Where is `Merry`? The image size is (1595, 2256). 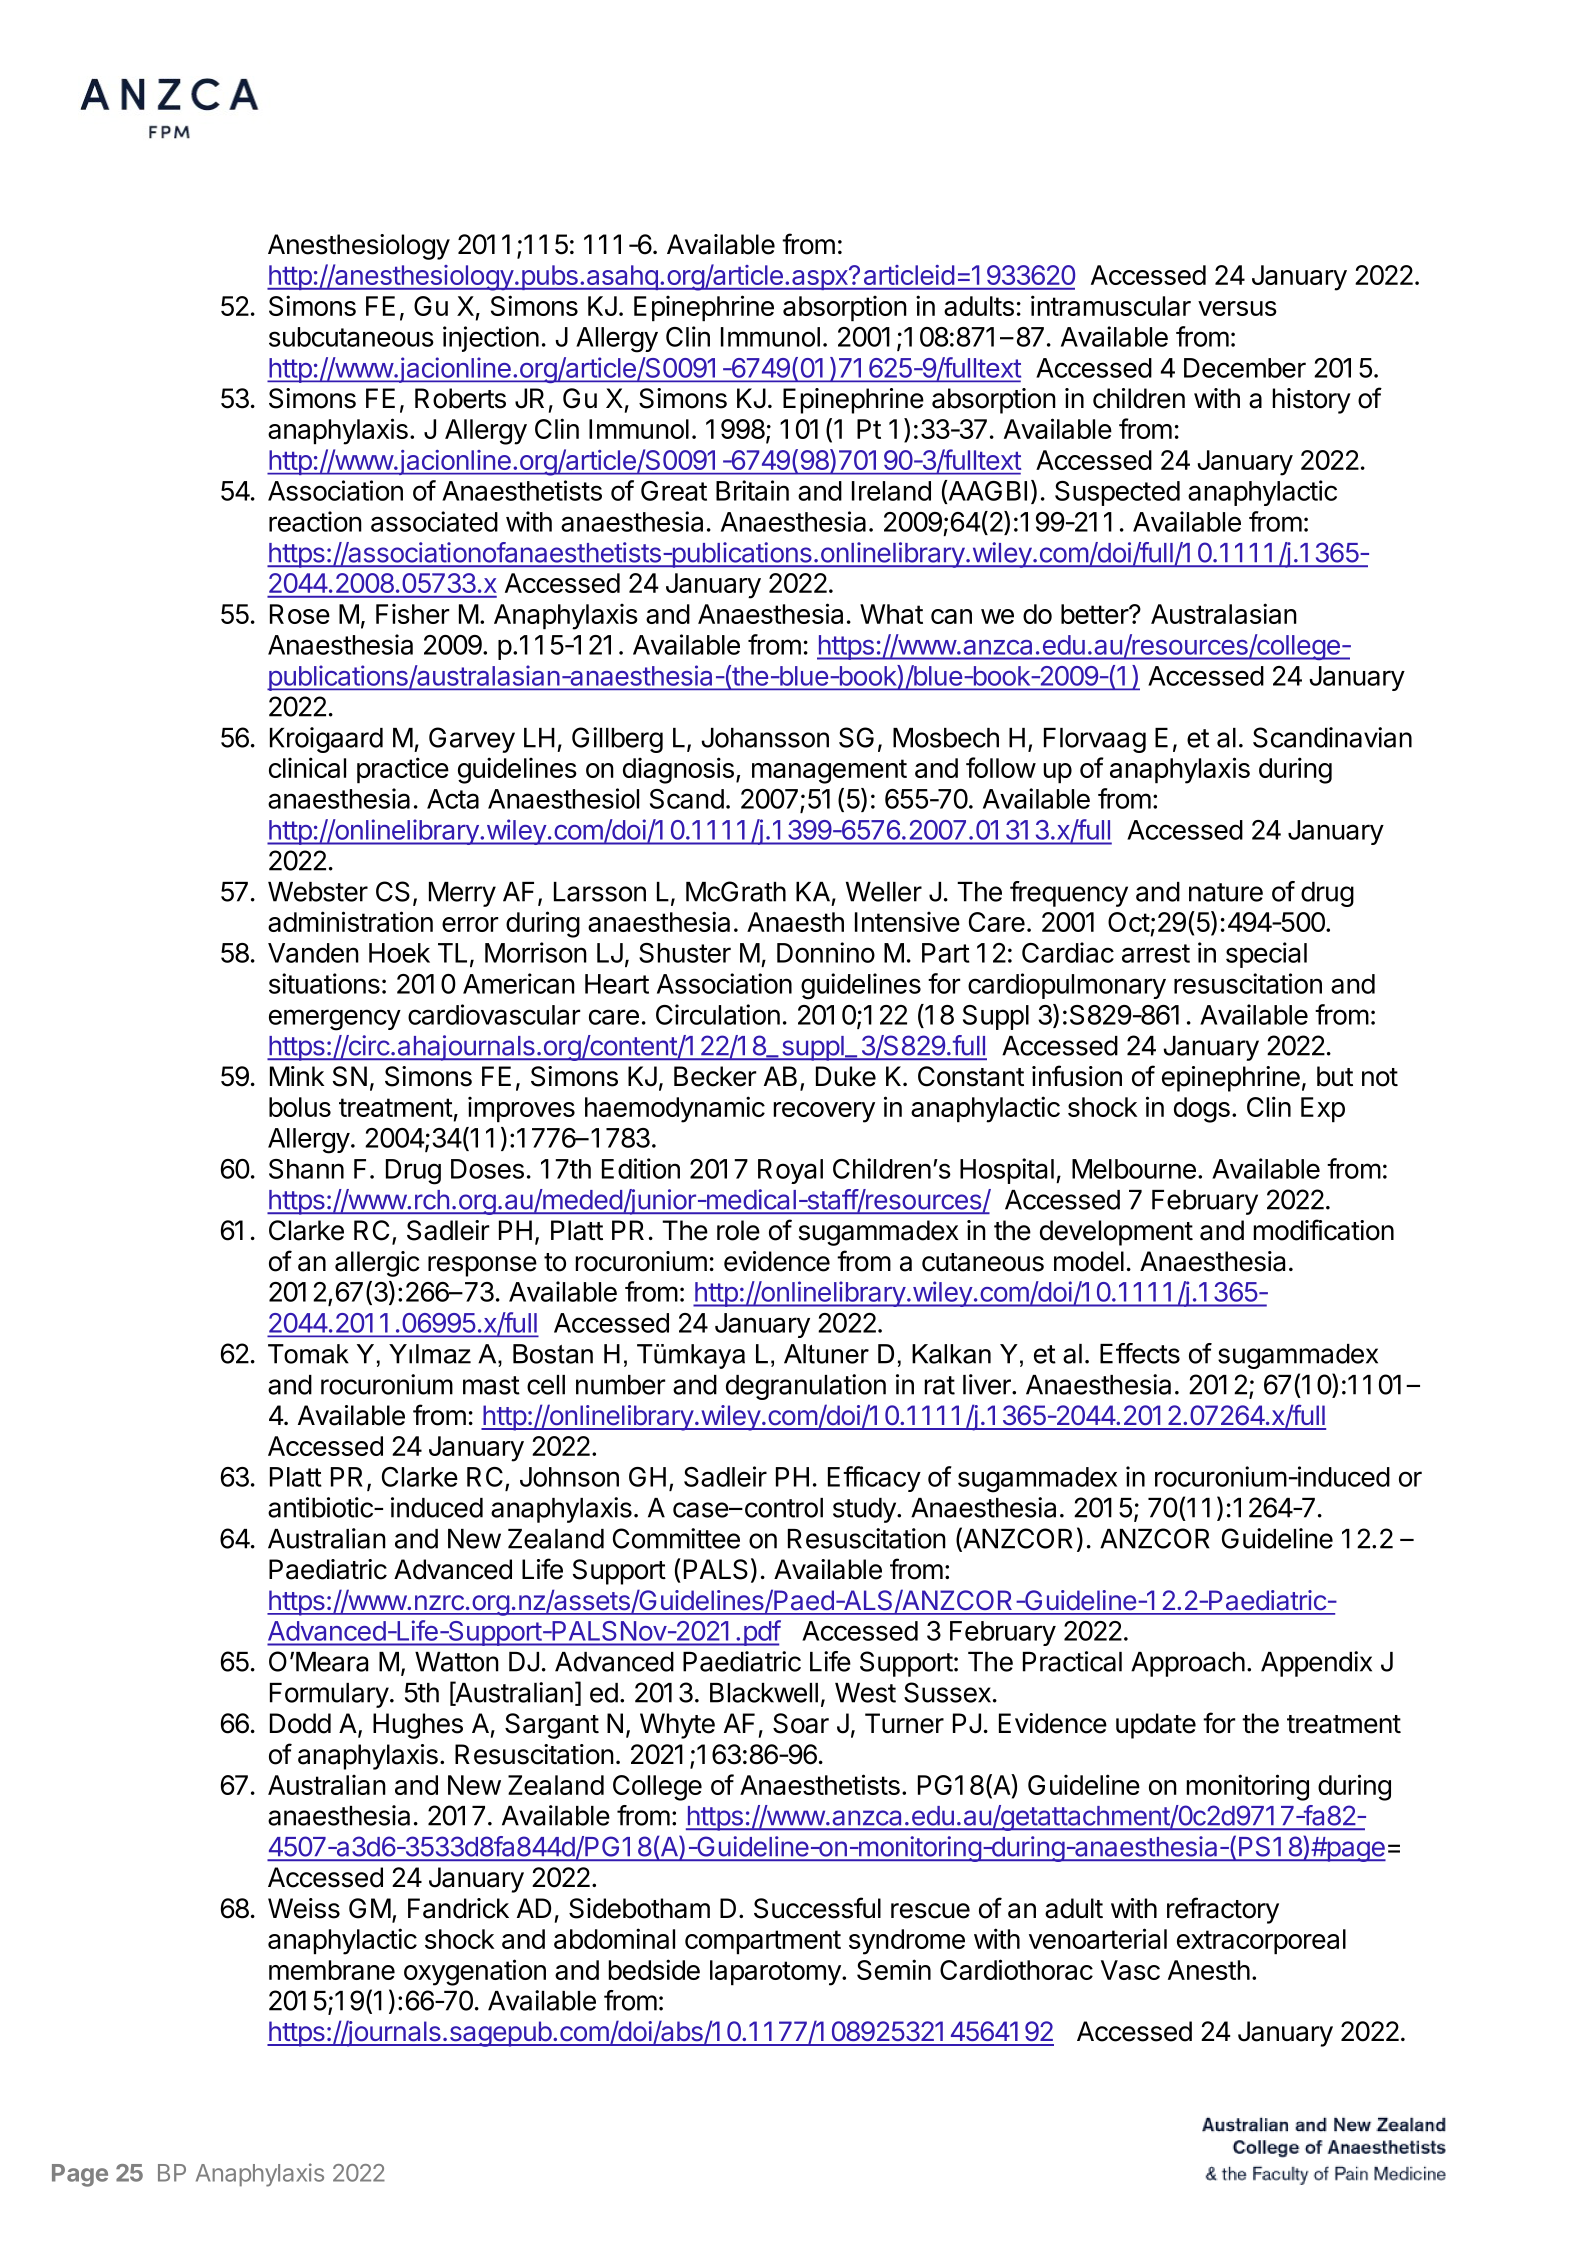 Merry is located at coordinates (462, 894).
